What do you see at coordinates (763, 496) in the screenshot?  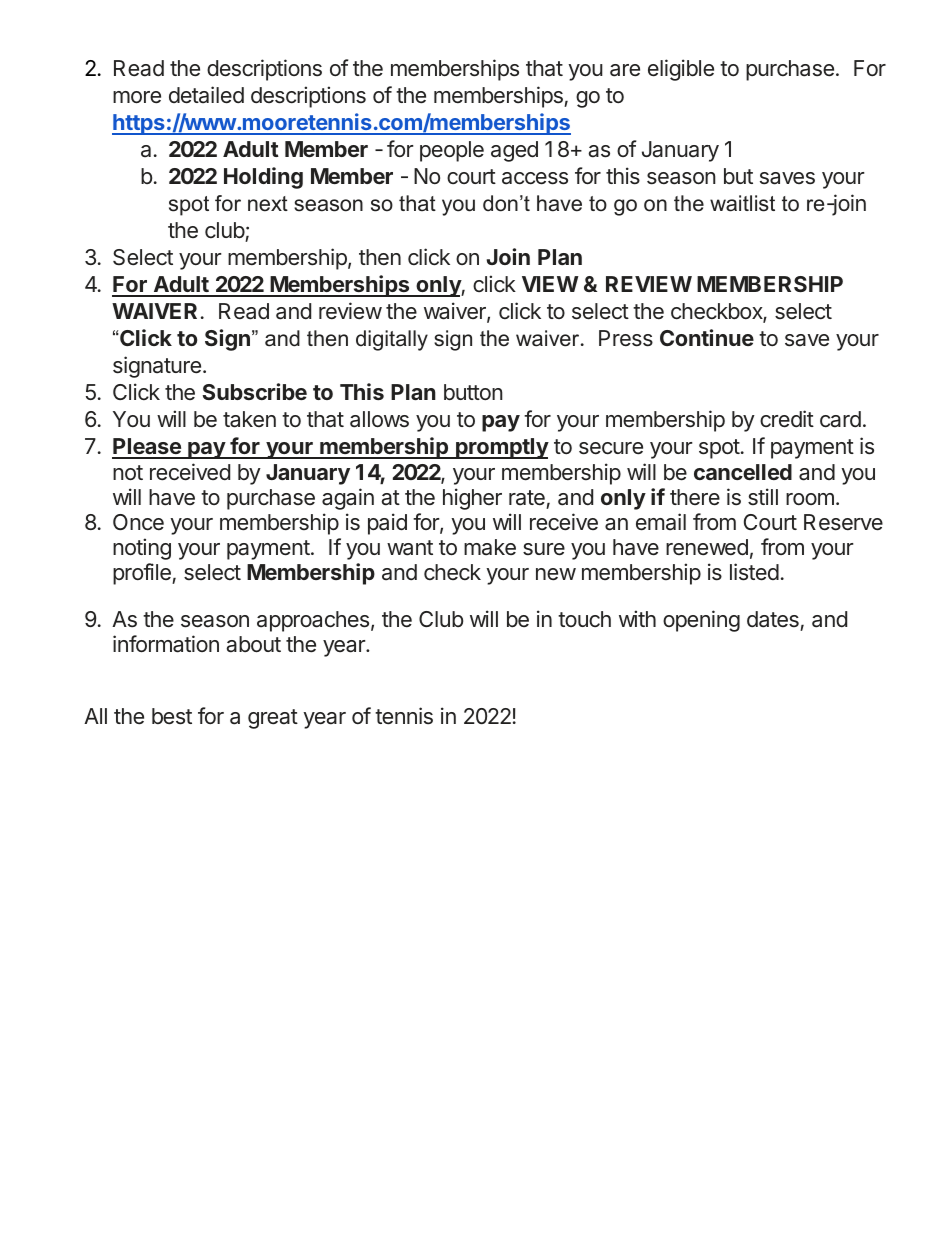 I see `still` at bounding box center [763, 496].
